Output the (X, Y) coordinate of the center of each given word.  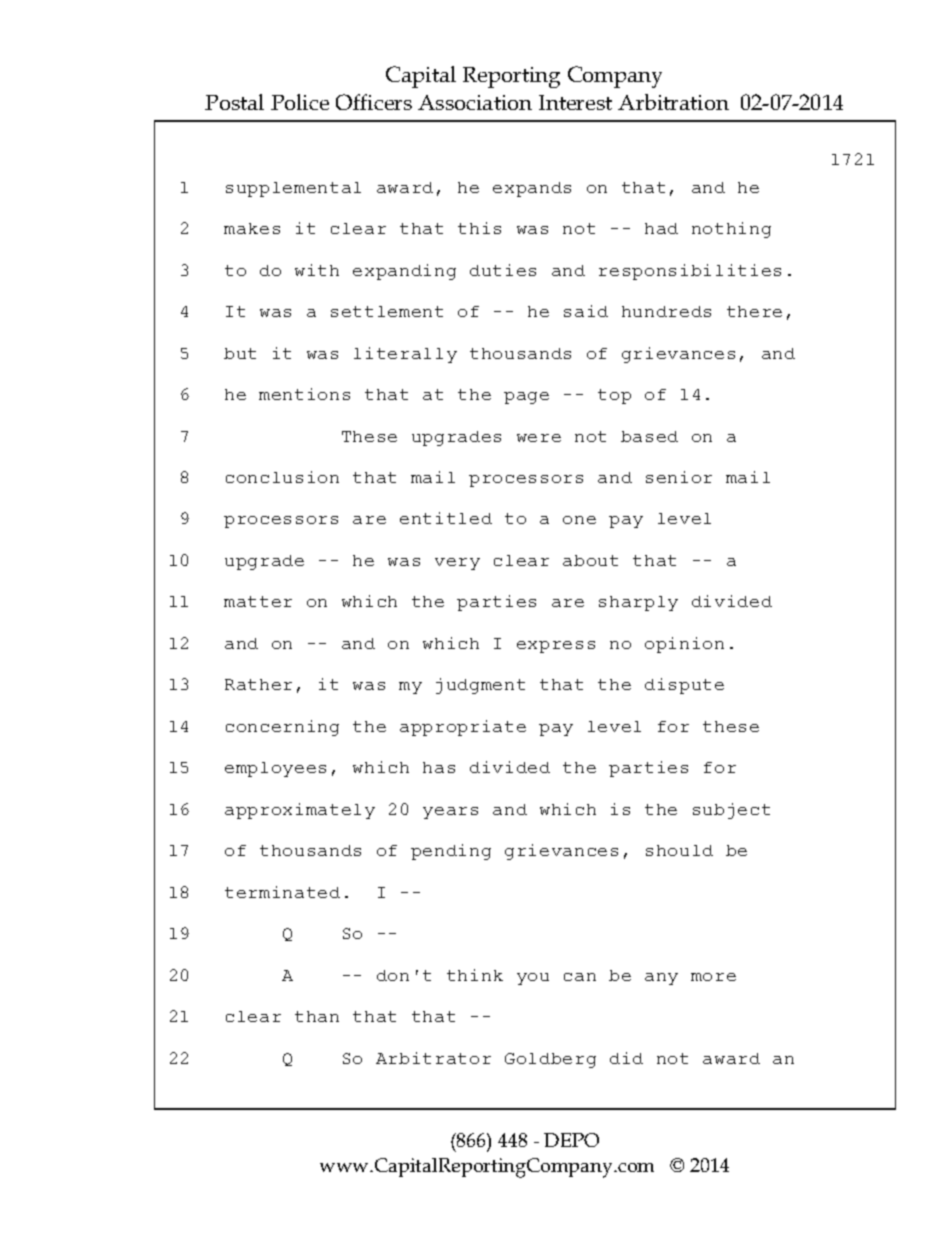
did (626, 1058)
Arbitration (673, 102)
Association (475, 102)
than (317, 1016)
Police (300, 102)
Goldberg (550, 1060)
